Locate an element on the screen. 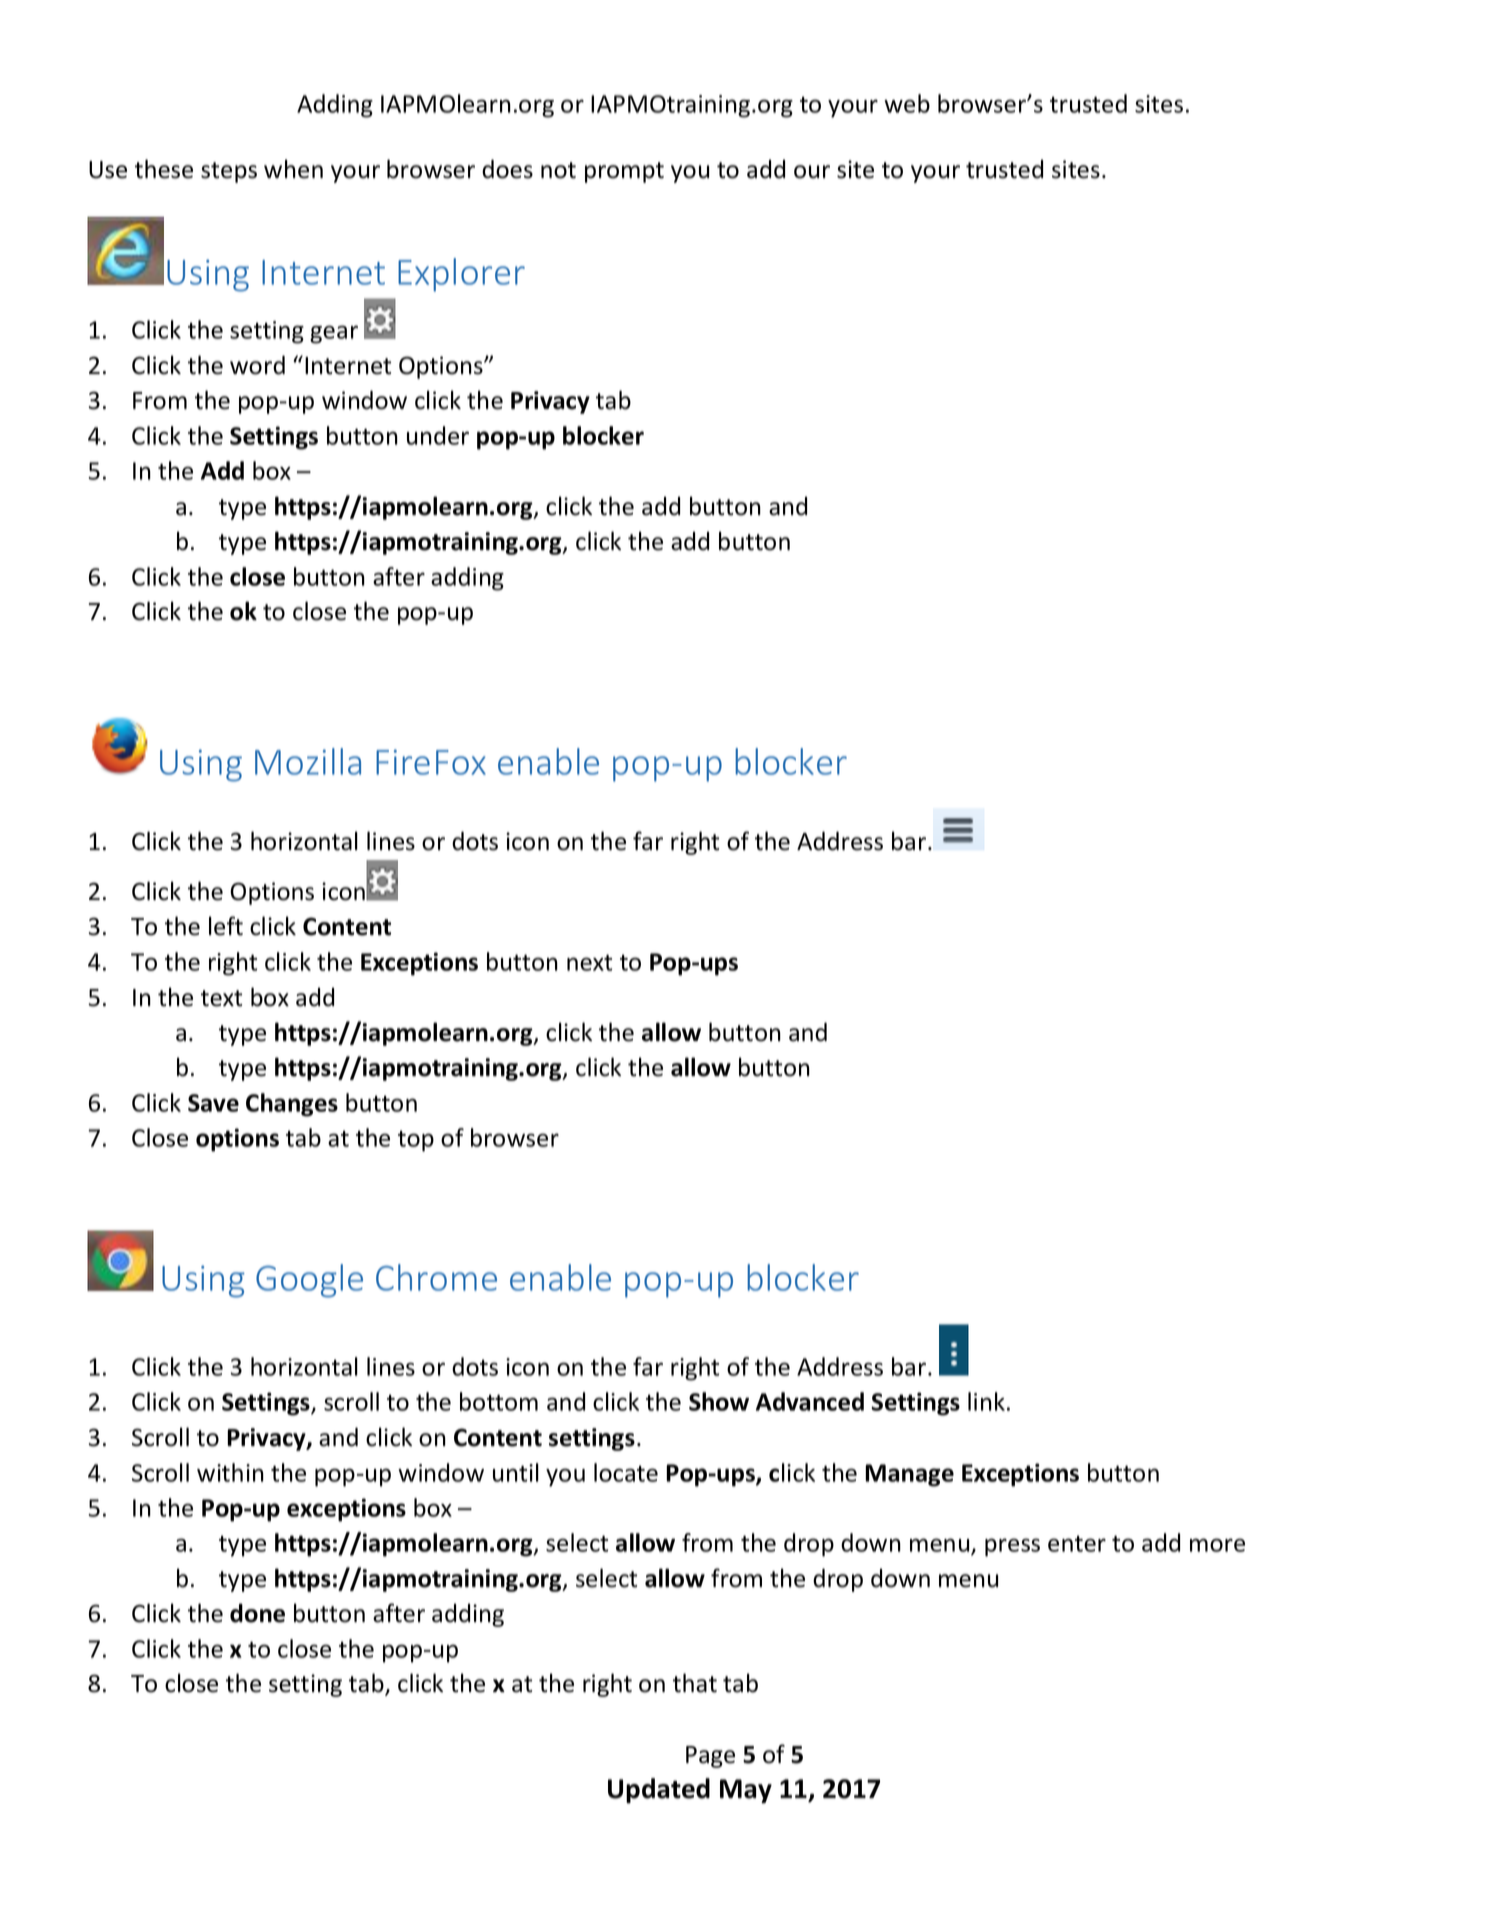 Image resolution: width=1488 pixels, height=1926 pixels. enter is located at coordinates (1077, 1543).
